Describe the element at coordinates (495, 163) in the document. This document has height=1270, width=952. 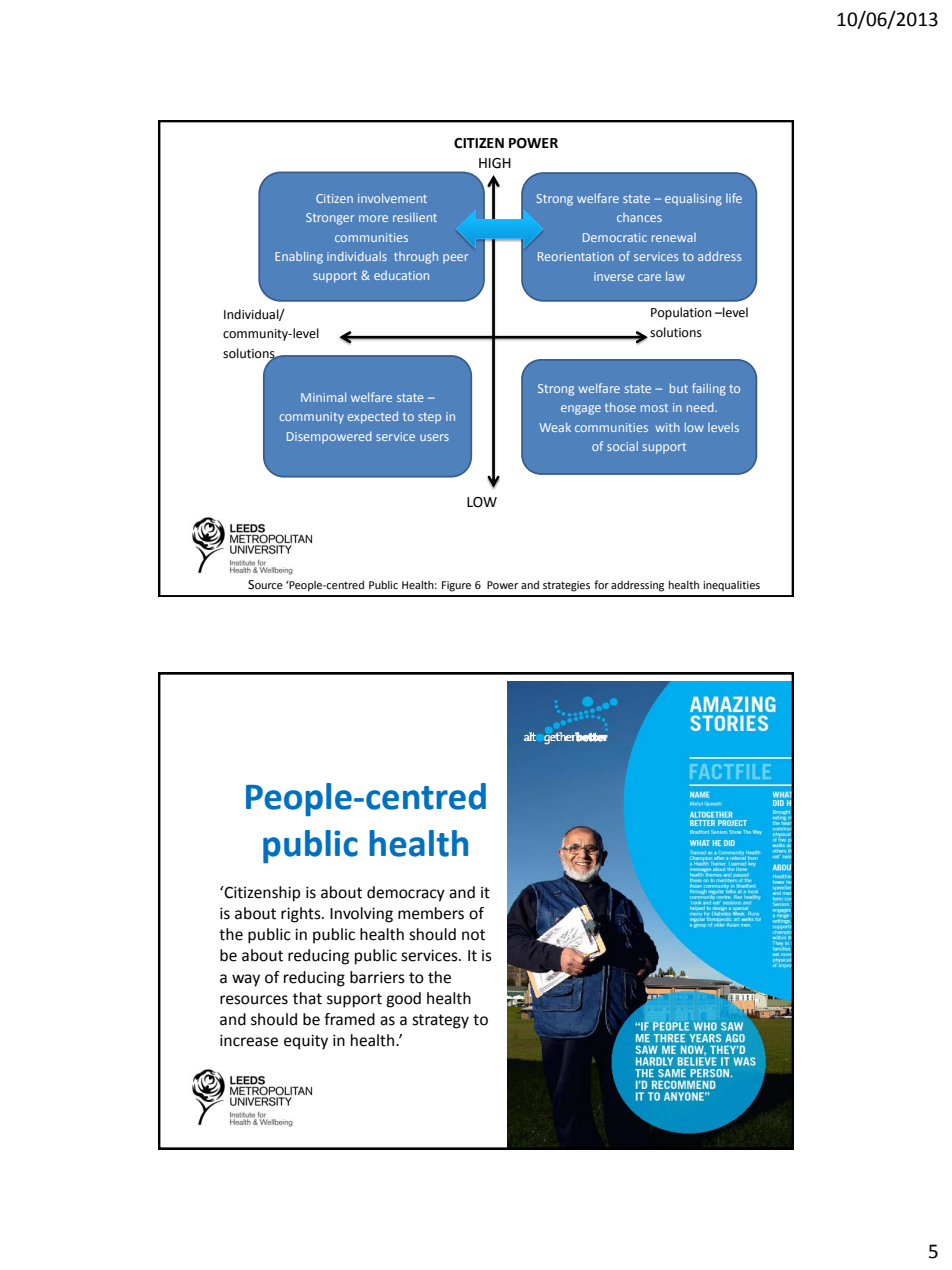
I see `HIGH` at that location.
